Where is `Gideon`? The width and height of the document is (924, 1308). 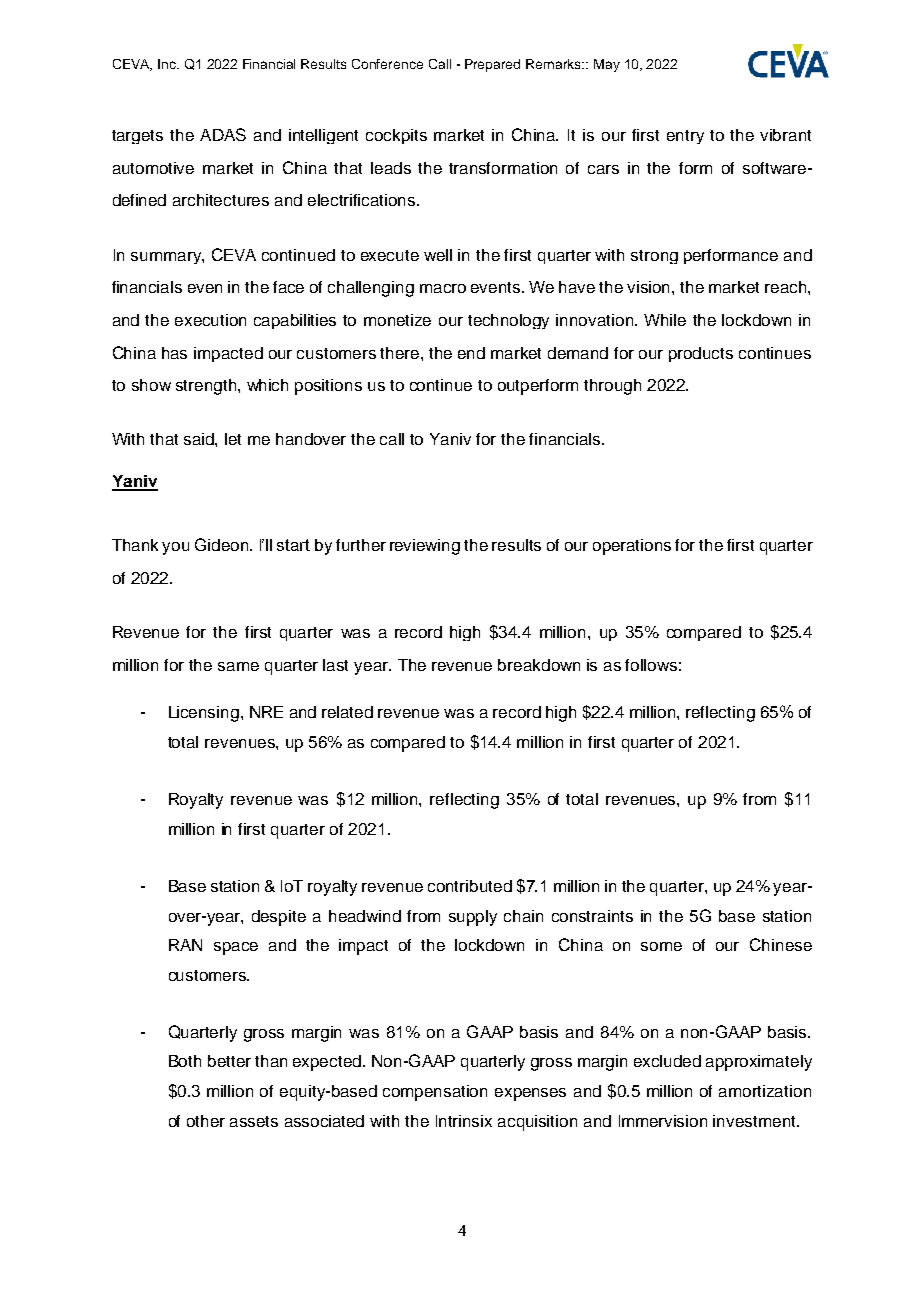
Gideon is located at coordinates (223, 544).
